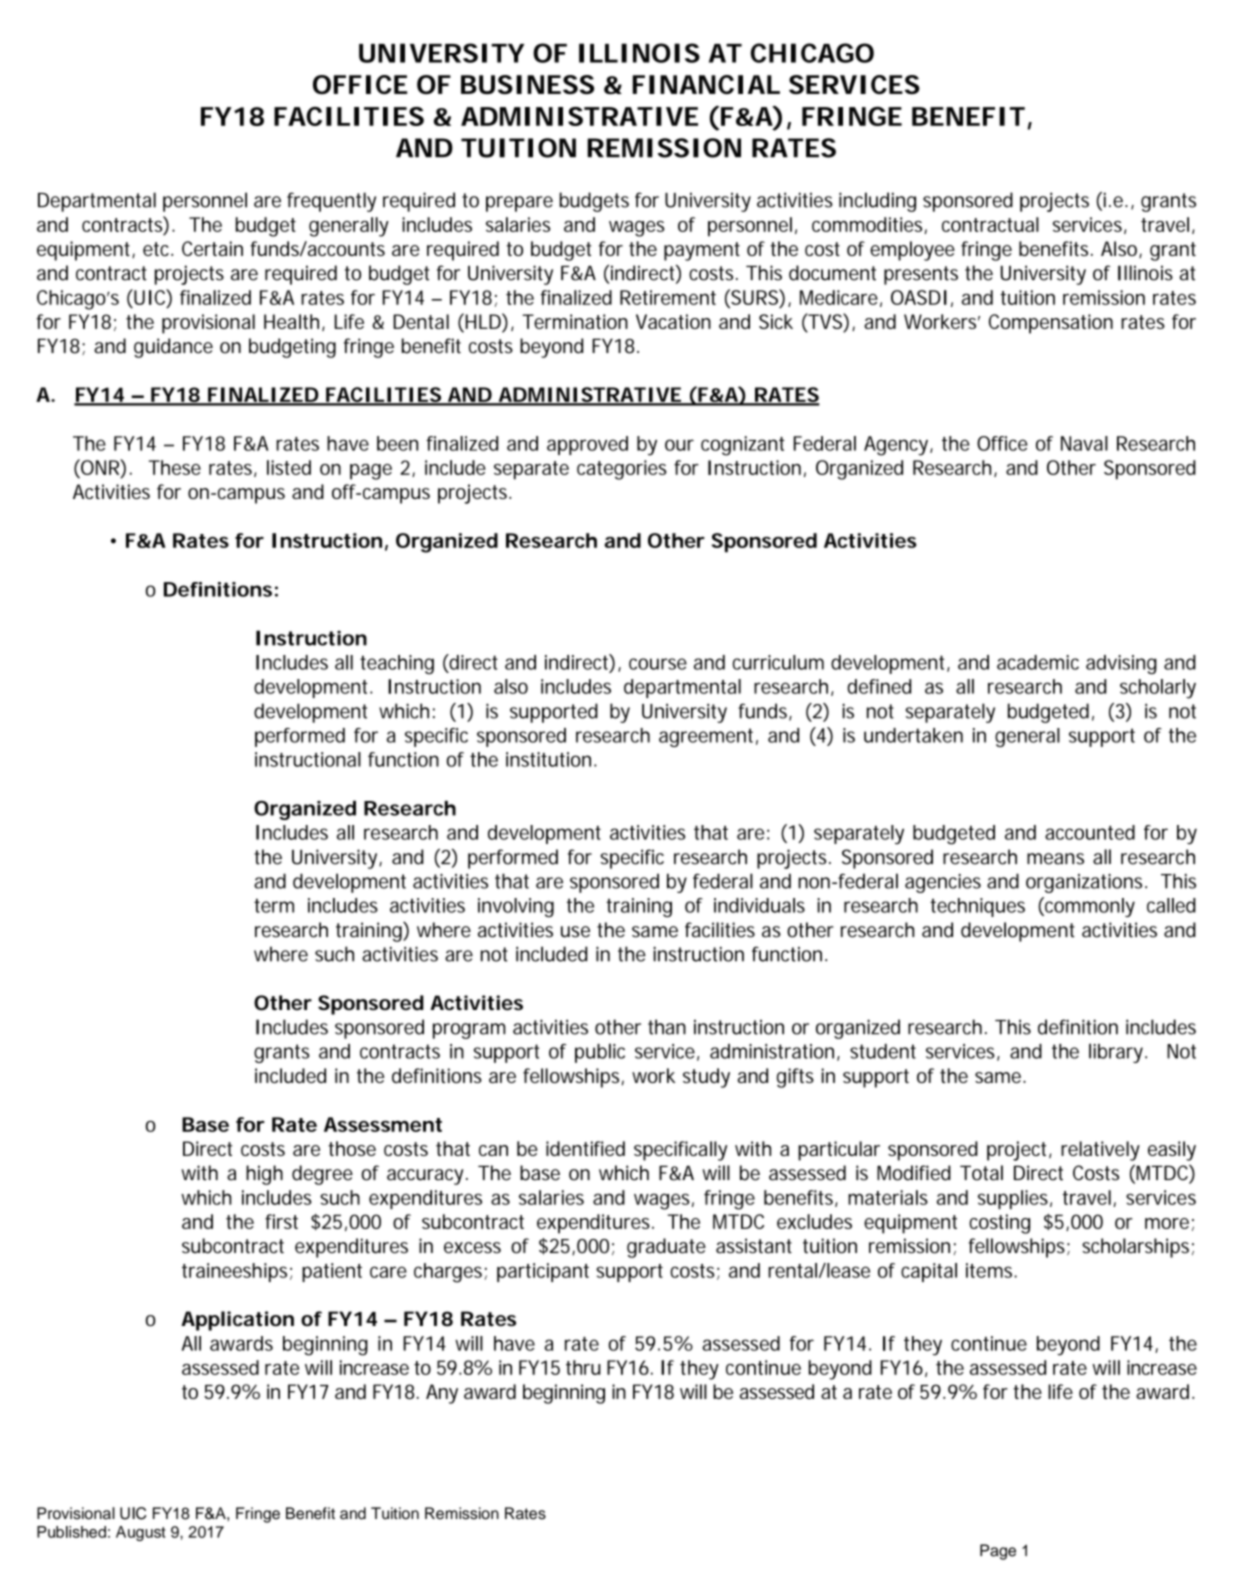 Image resolution: width=1233 pixels, height=1596 pixels. I want to click on frequently, so click(331, 202).
